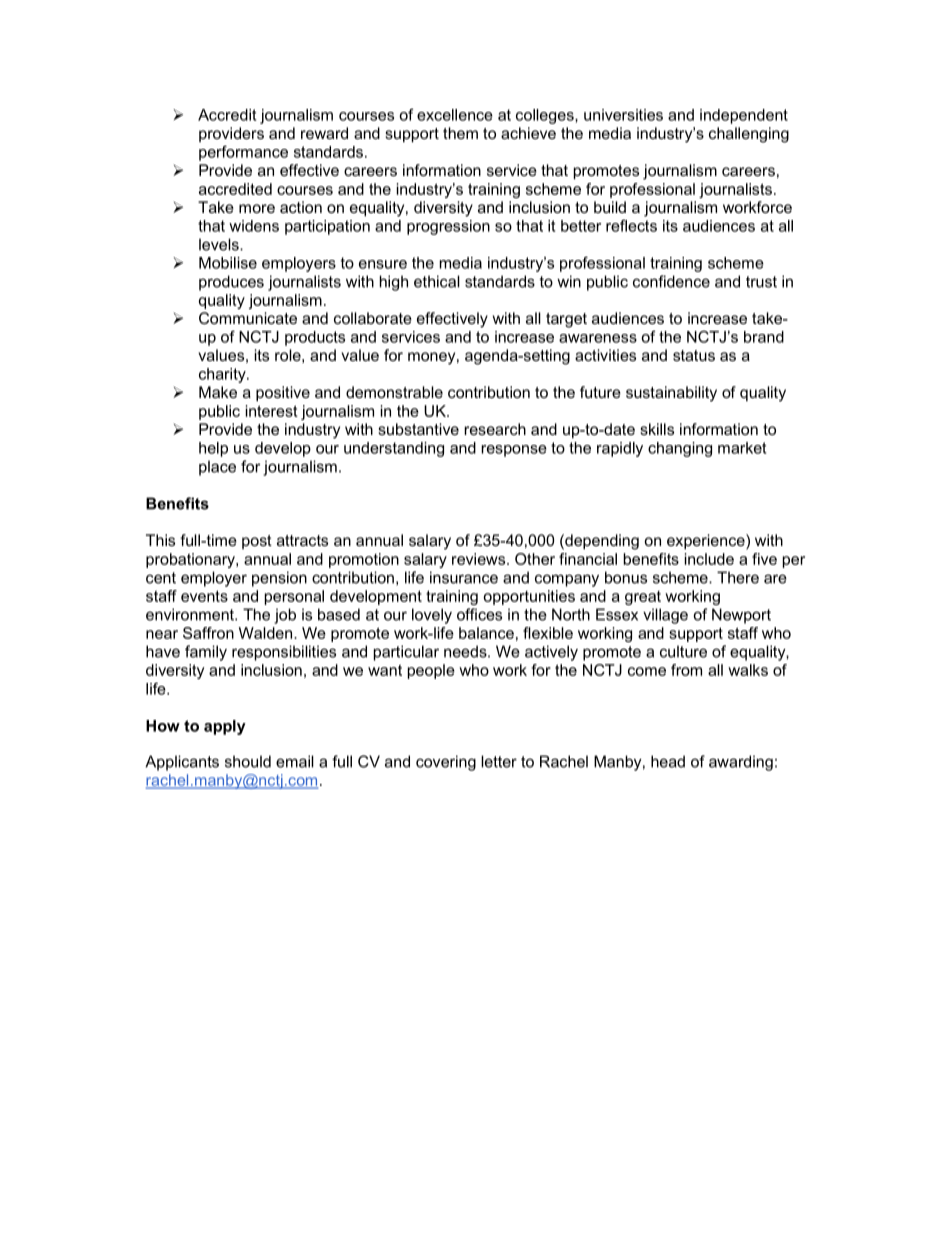 This screenshot has height=1233, width=952. What do you see at coordinates (373, 318) in the screenshot?
I see `collaborate` at bounding box center [373, 318].
